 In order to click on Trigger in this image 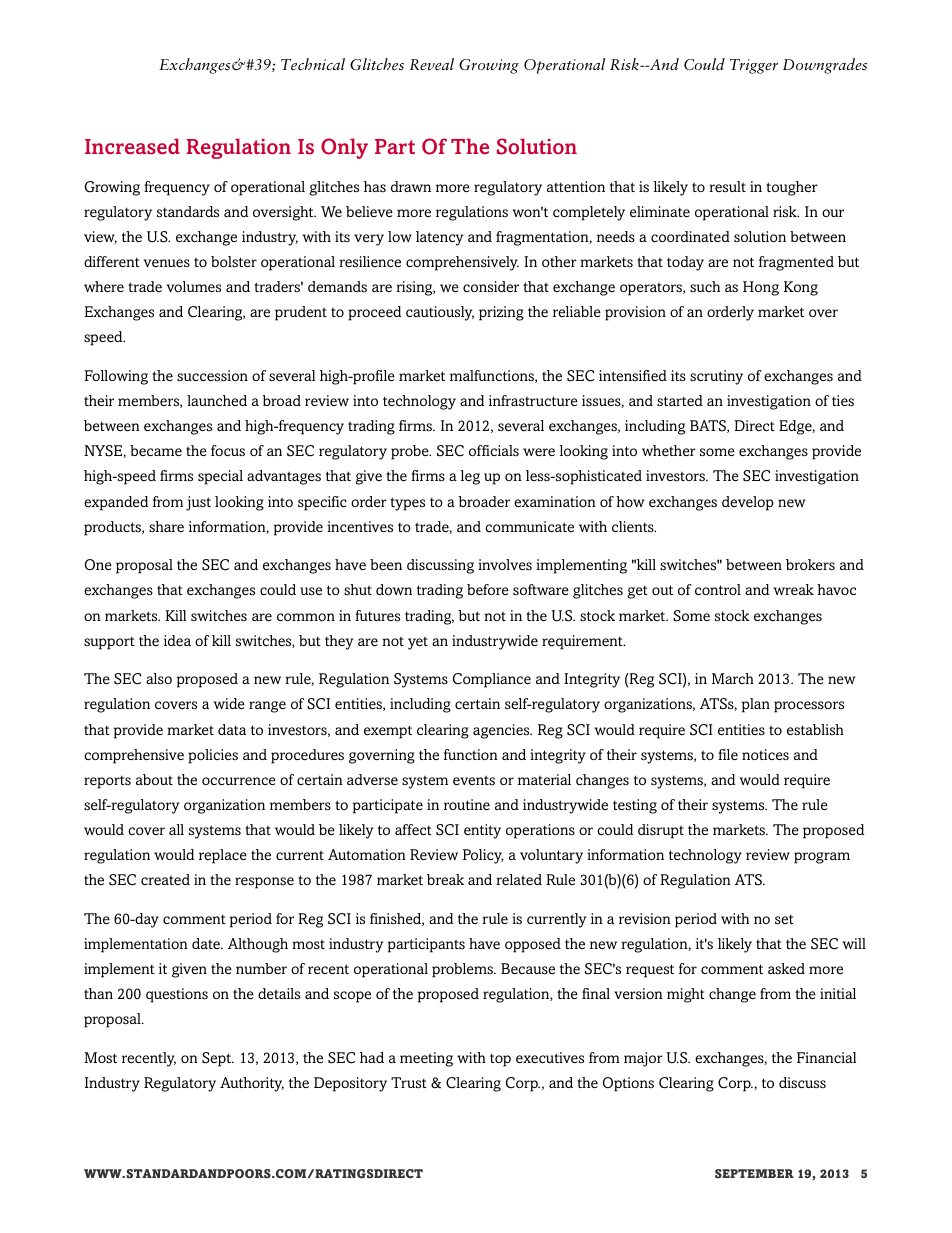, I will do `click(754, 66)`.
